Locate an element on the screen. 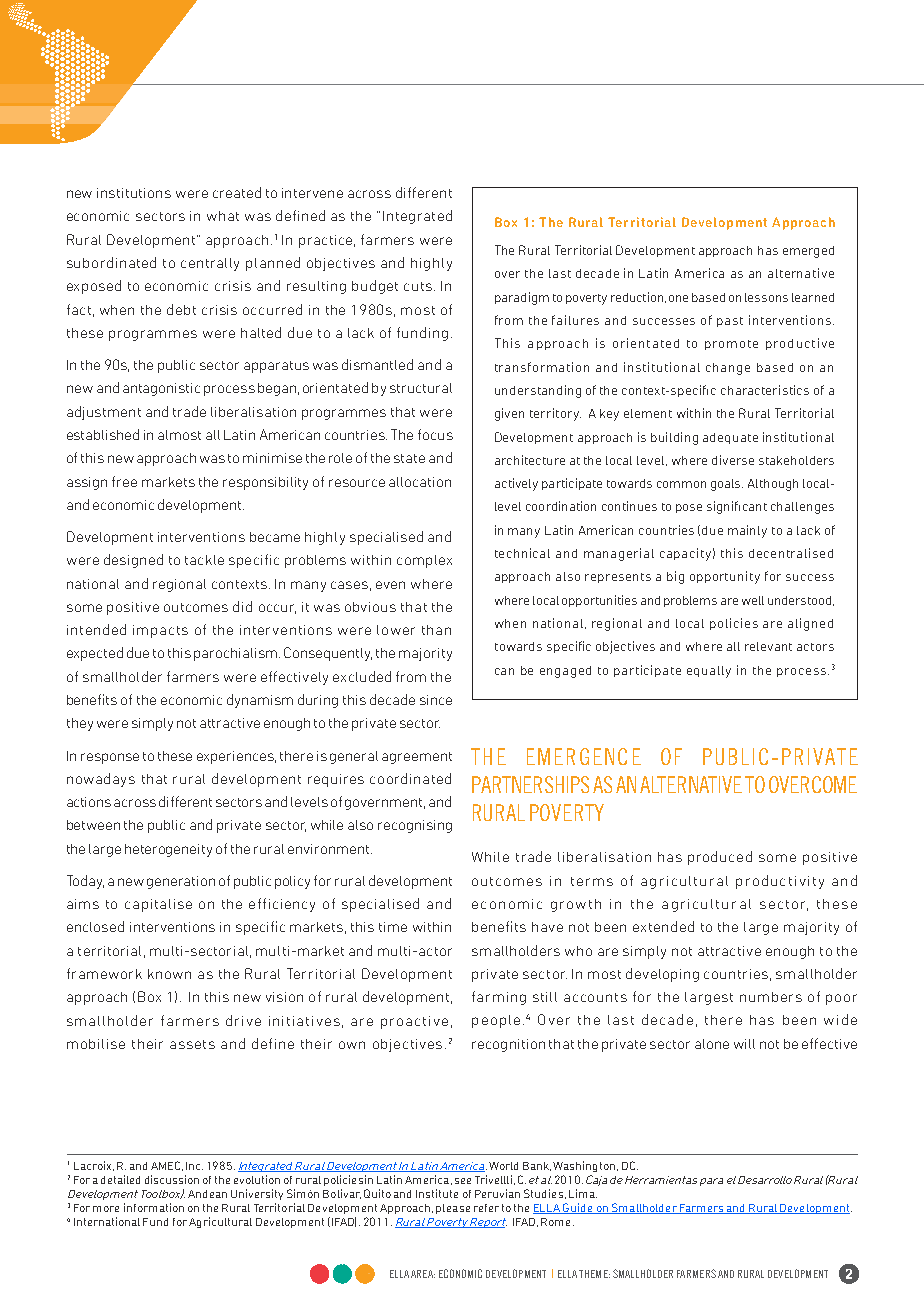 Image resolution: width=924 pixels, height=1308 pixels. complex is located at coordinates (424, 561).
